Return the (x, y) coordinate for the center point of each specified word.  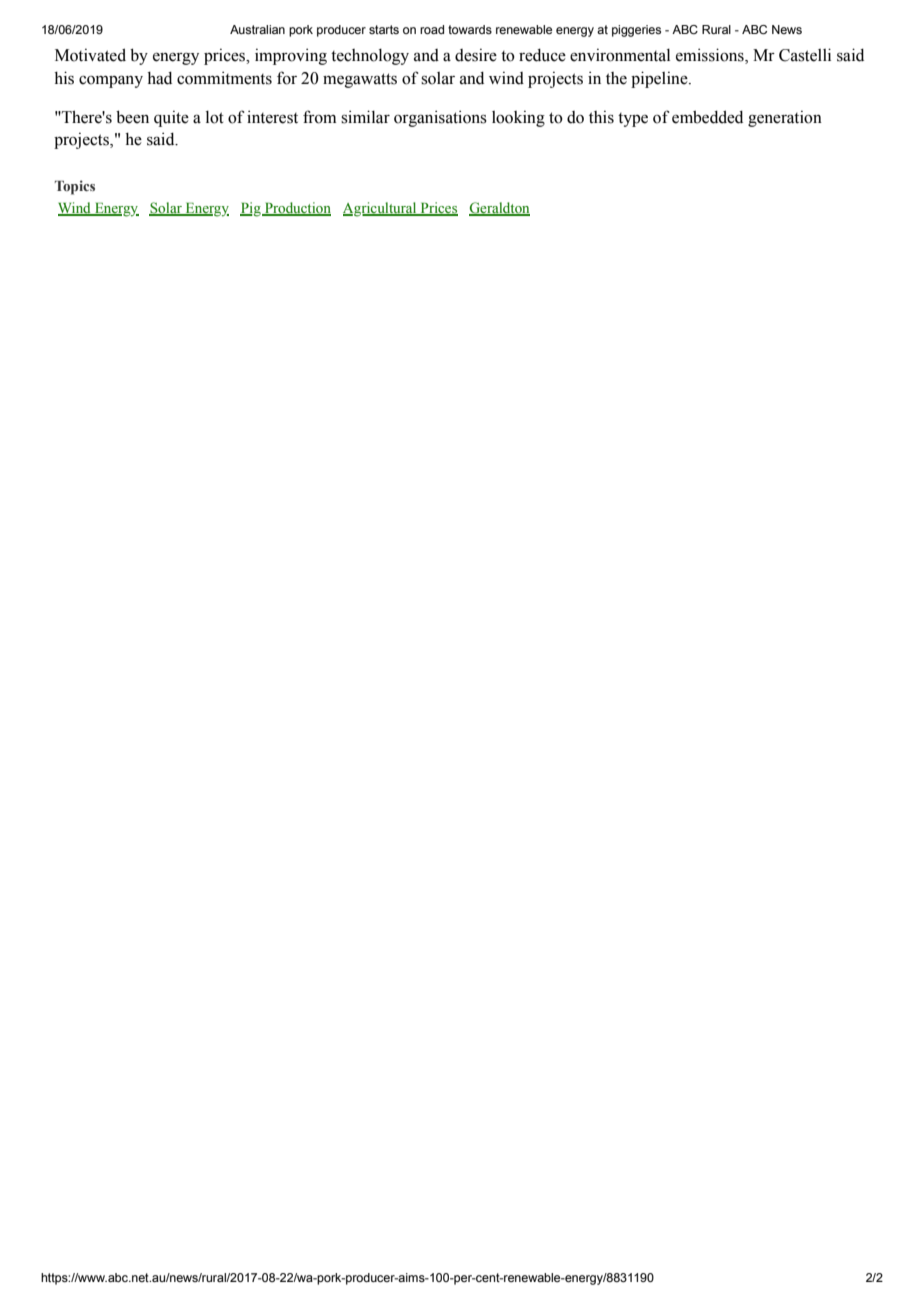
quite (171, 119)
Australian (257, 29)
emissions (711, 56)
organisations (440, 118)
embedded (707, 117)
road (432, 29)
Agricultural (381, 209)
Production (296, 209)
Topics (75, 187)
